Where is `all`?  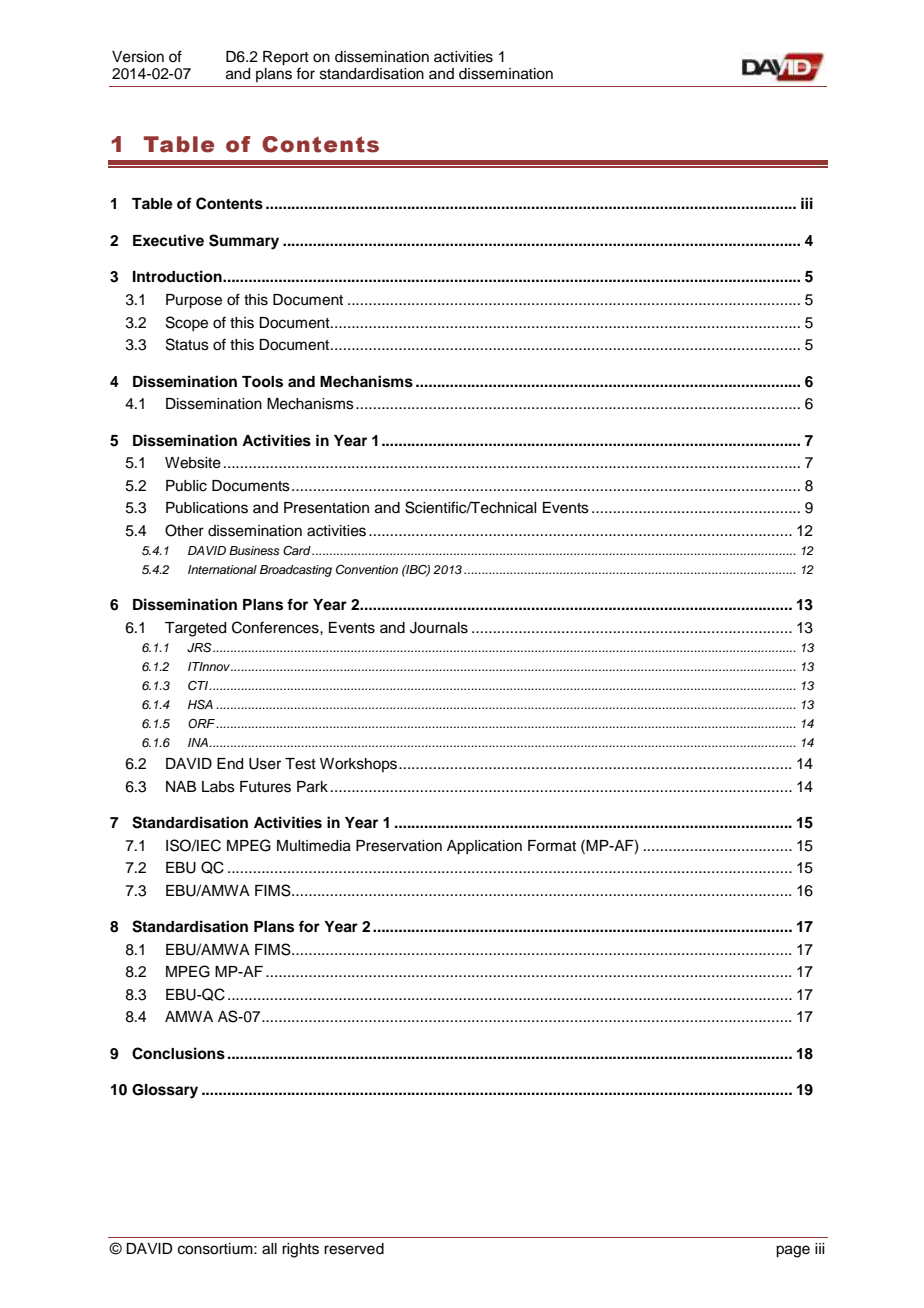
all is located at coordinates (269, 1249).
